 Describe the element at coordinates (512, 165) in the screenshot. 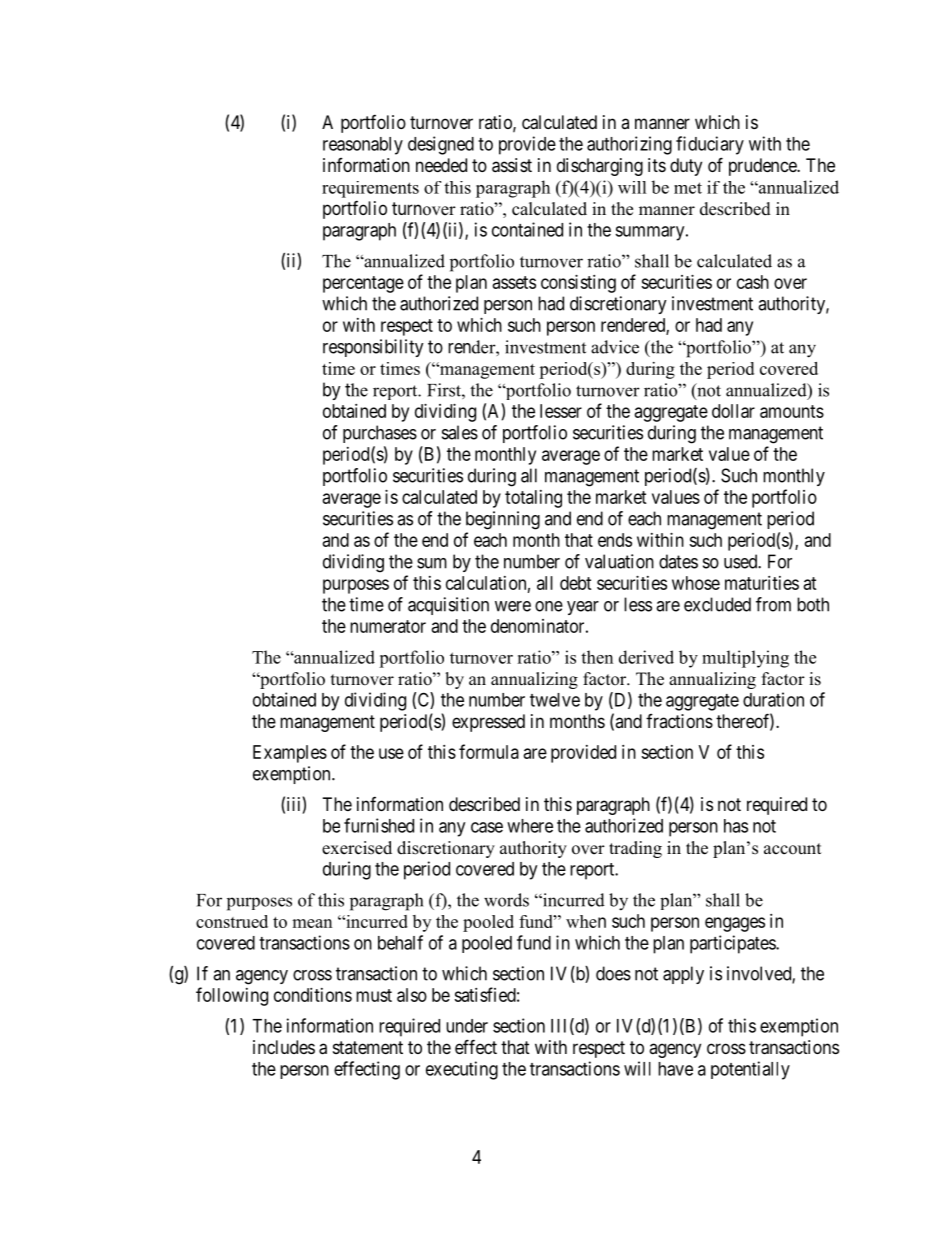

I see `assist` at that location.
